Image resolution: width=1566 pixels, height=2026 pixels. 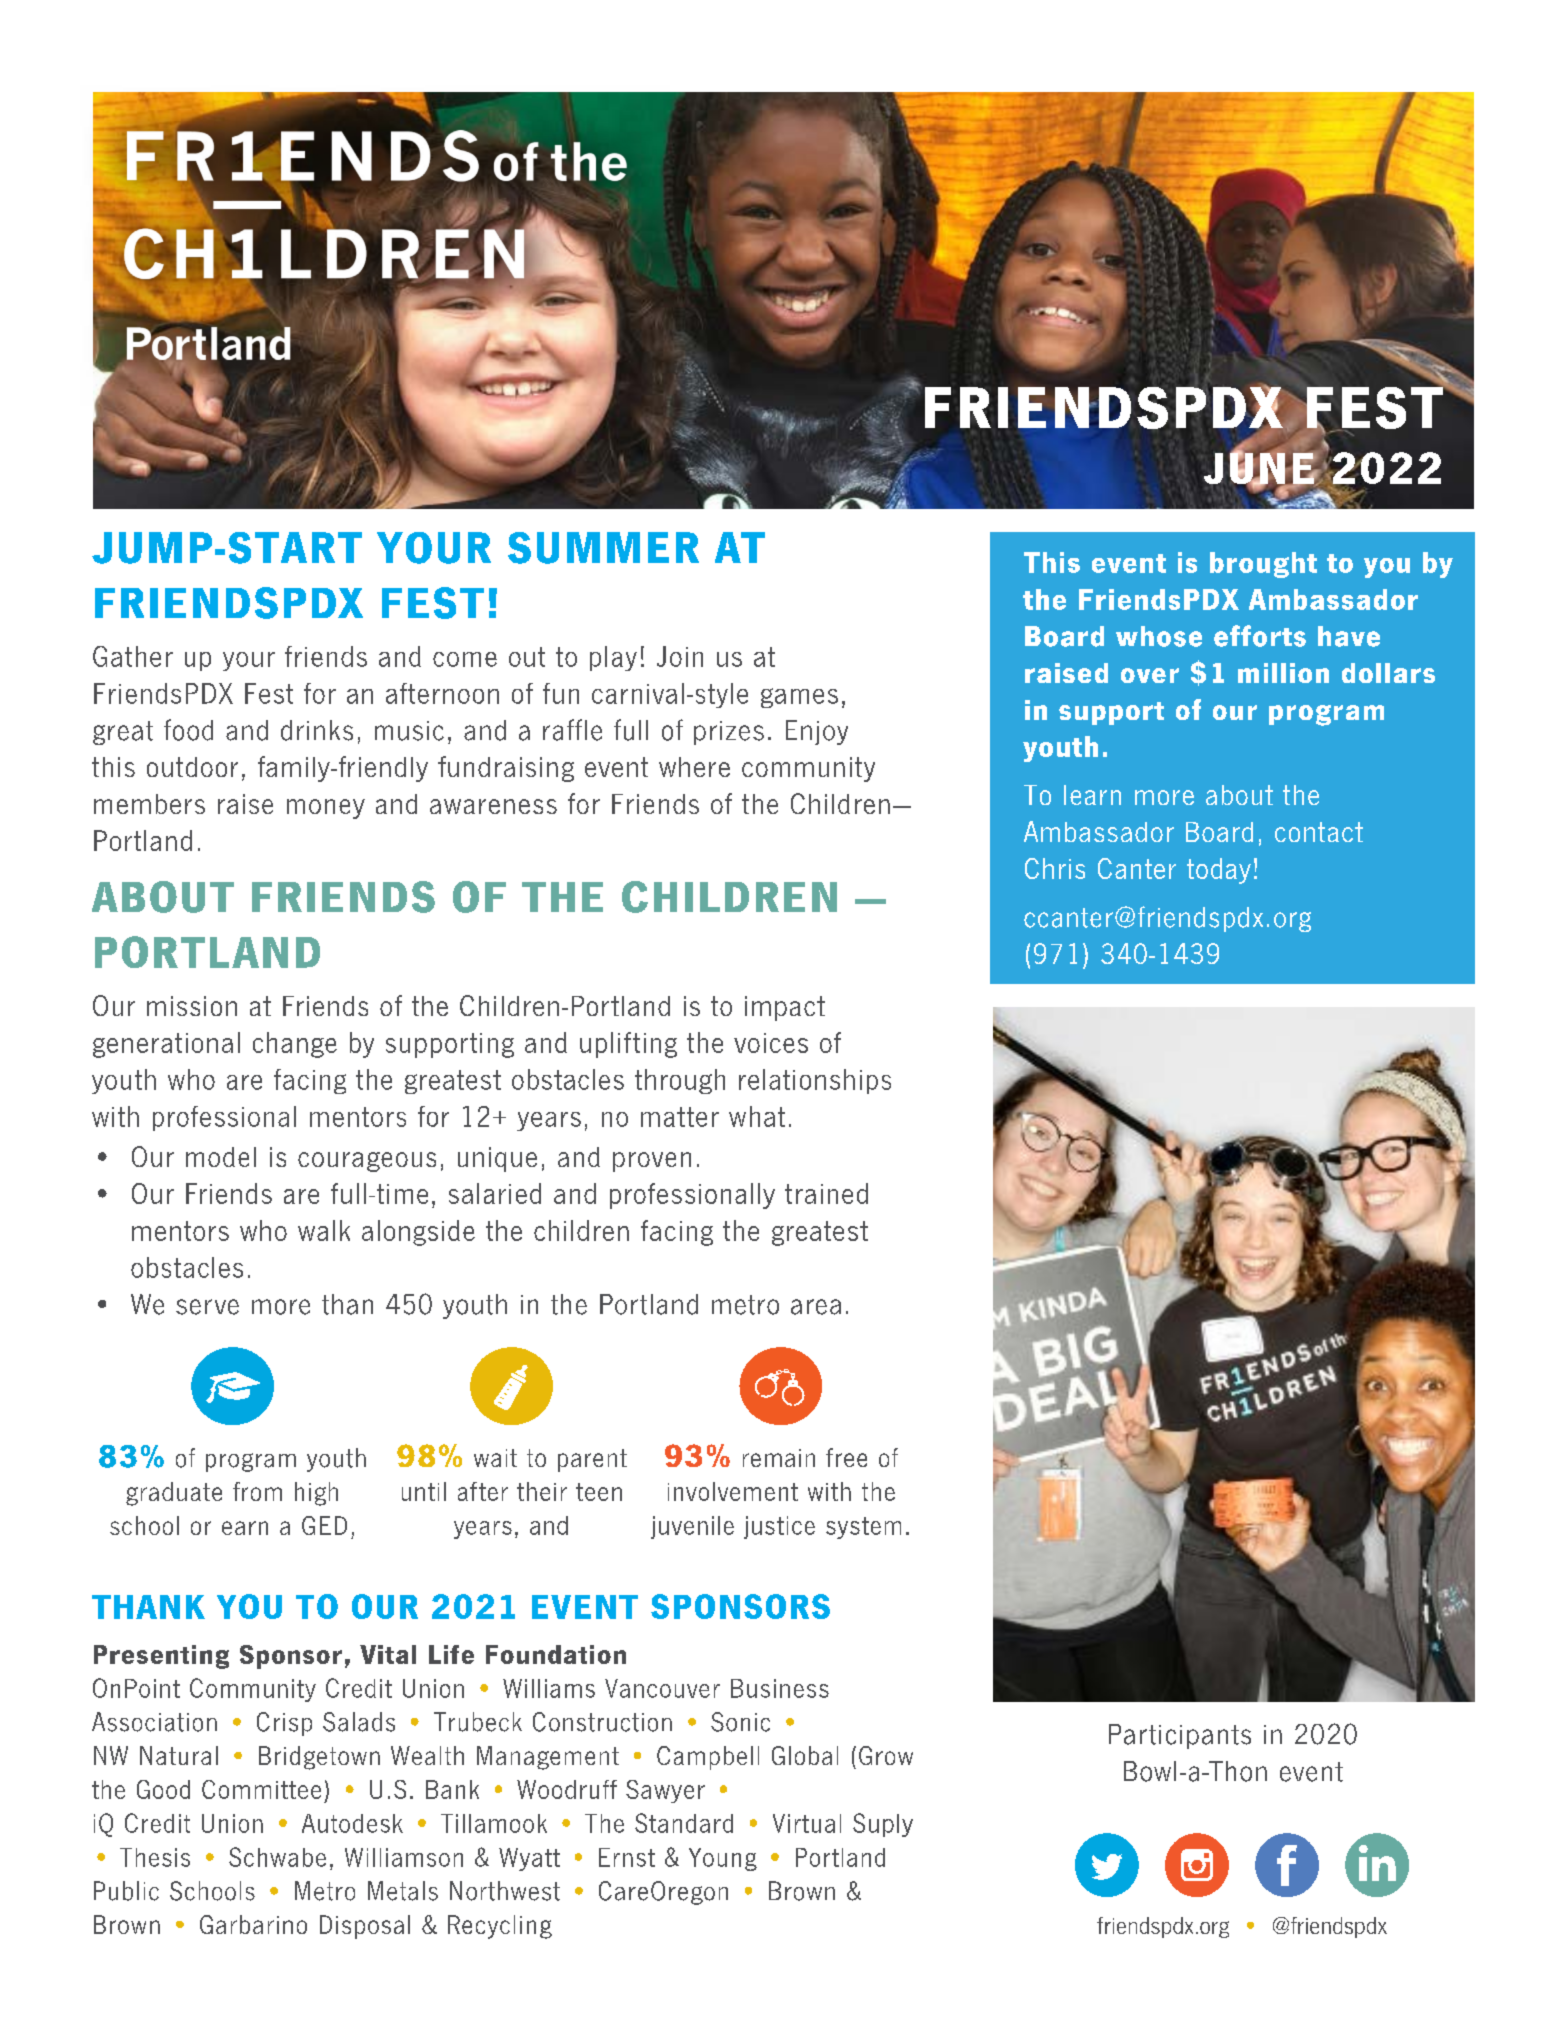 What do you see at coordinates (816, 1307) in the document?
I see `area` at bounding box center [816, 1307].
